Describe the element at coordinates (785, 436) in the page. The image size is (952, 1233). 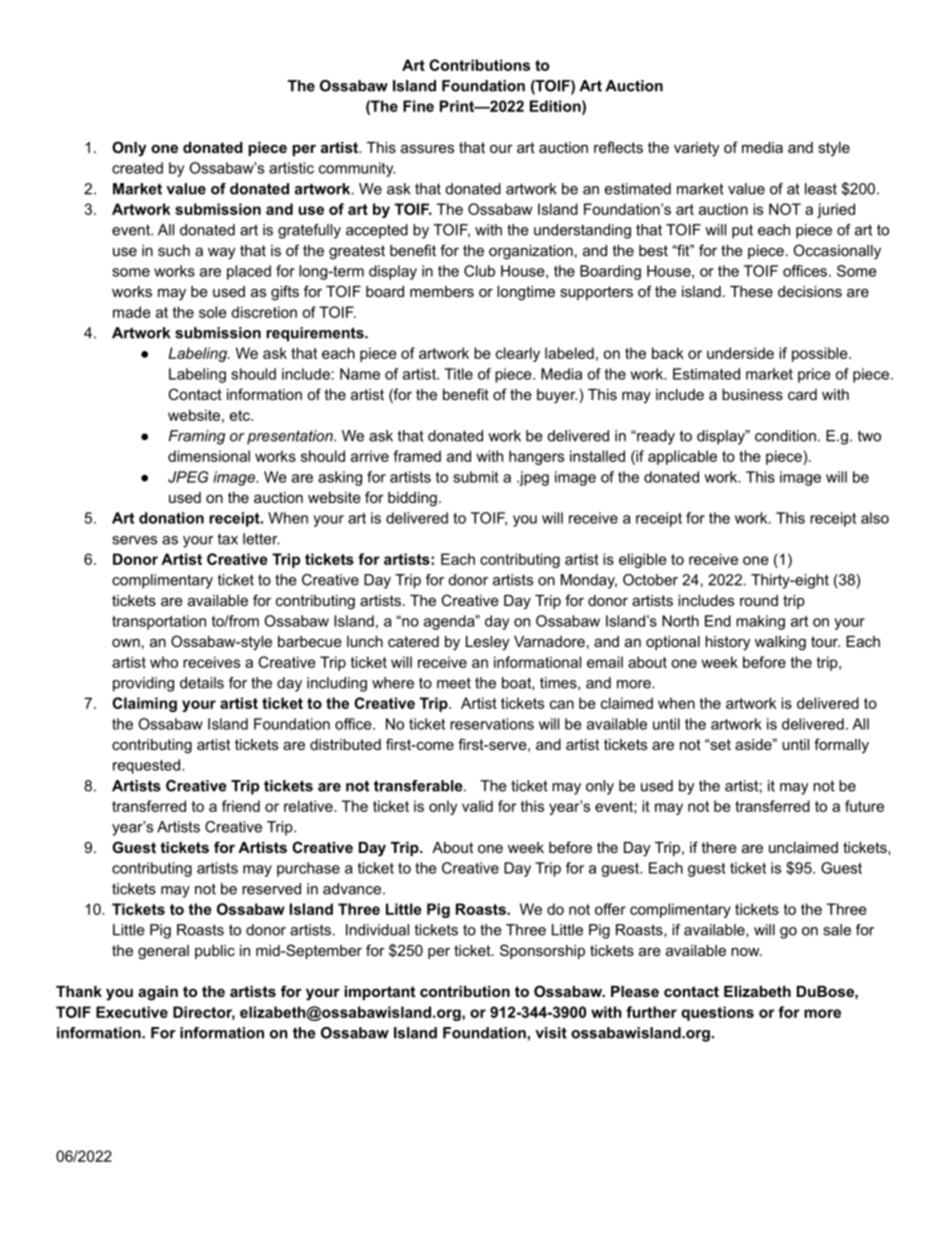
I see `condition` at that location.
